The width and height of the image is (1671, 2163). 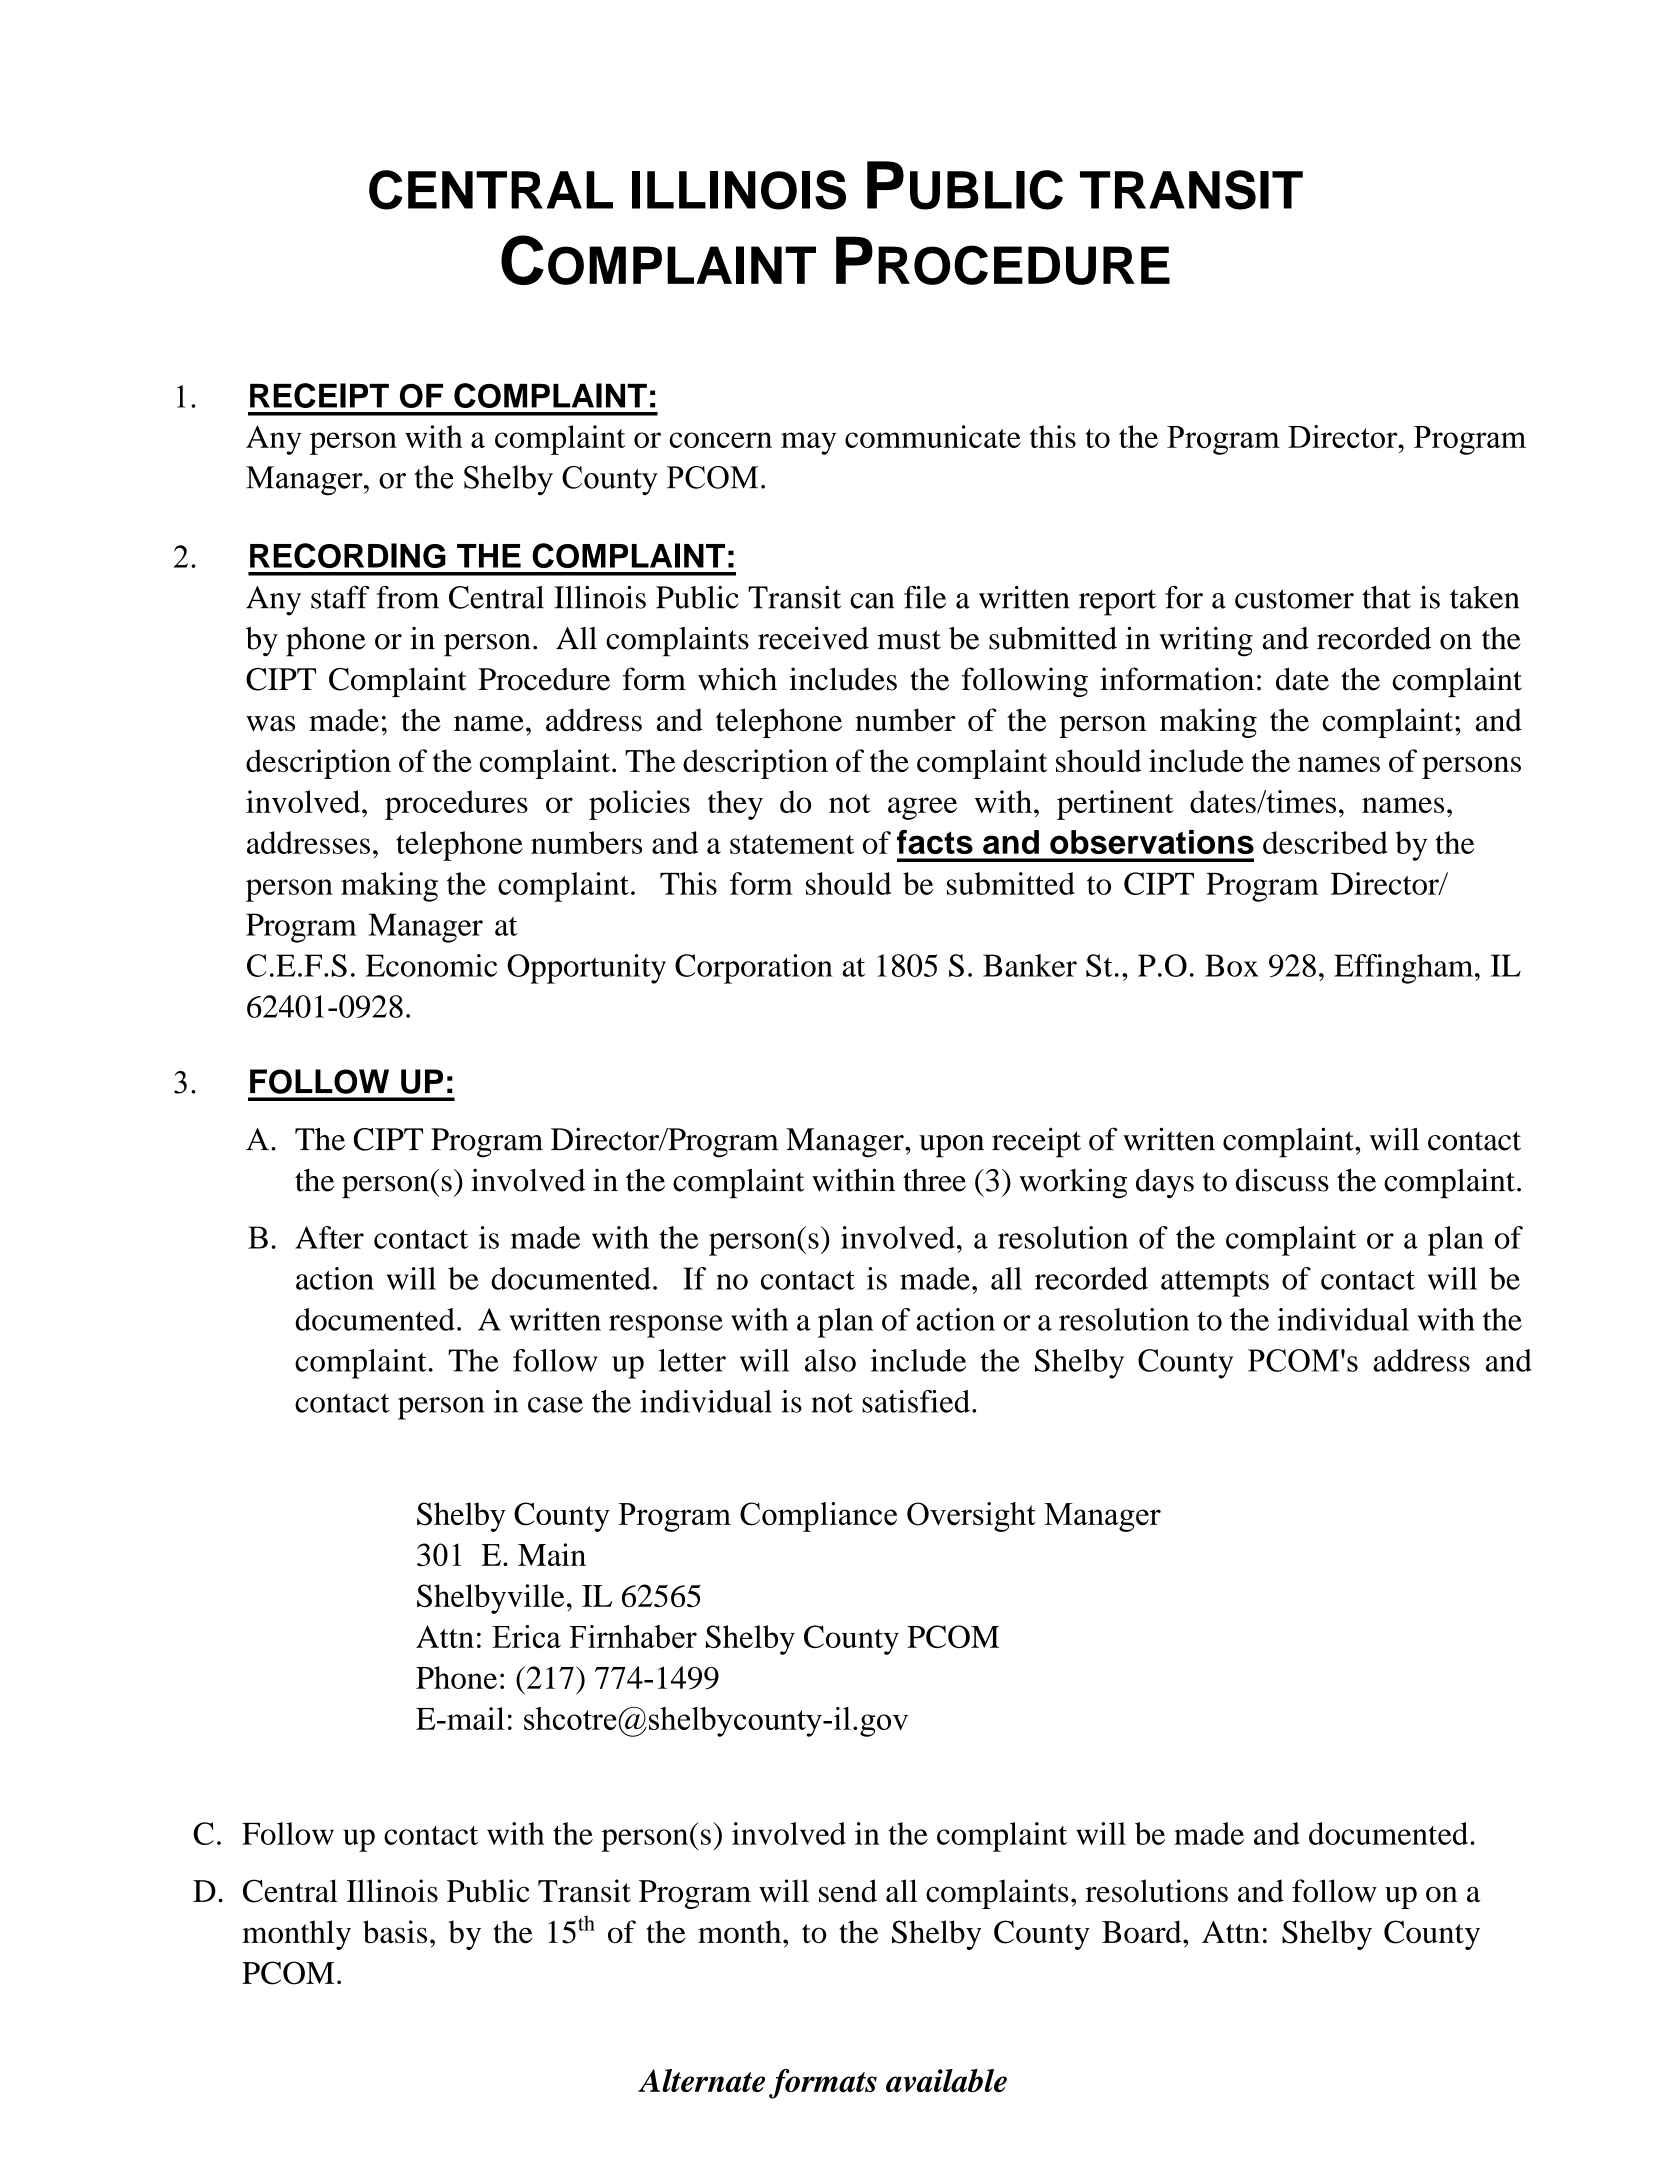 I want to click on communicate, so click(x=933, y=436).
